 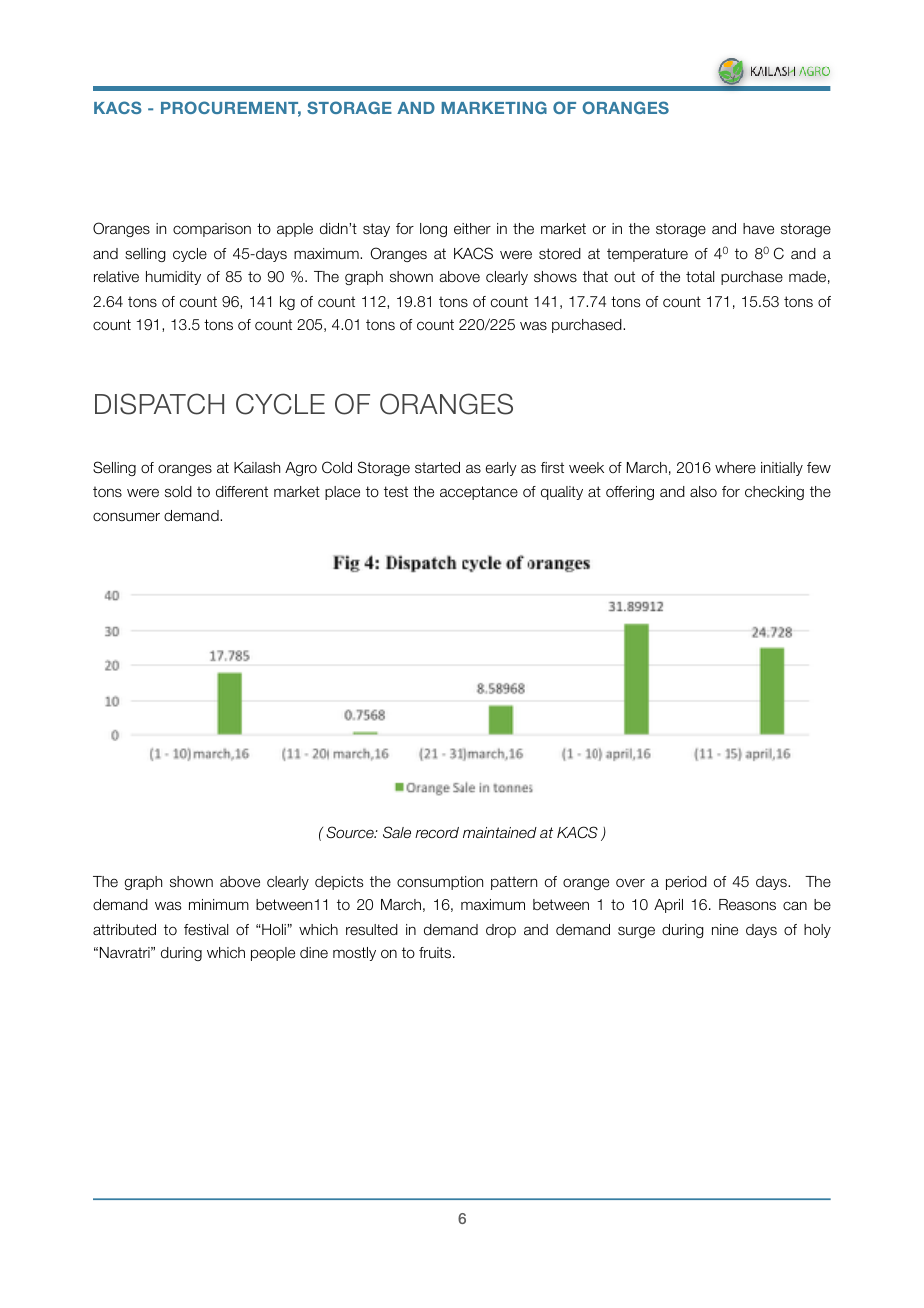 I want to click on checking, so click(x=774, y=493).
